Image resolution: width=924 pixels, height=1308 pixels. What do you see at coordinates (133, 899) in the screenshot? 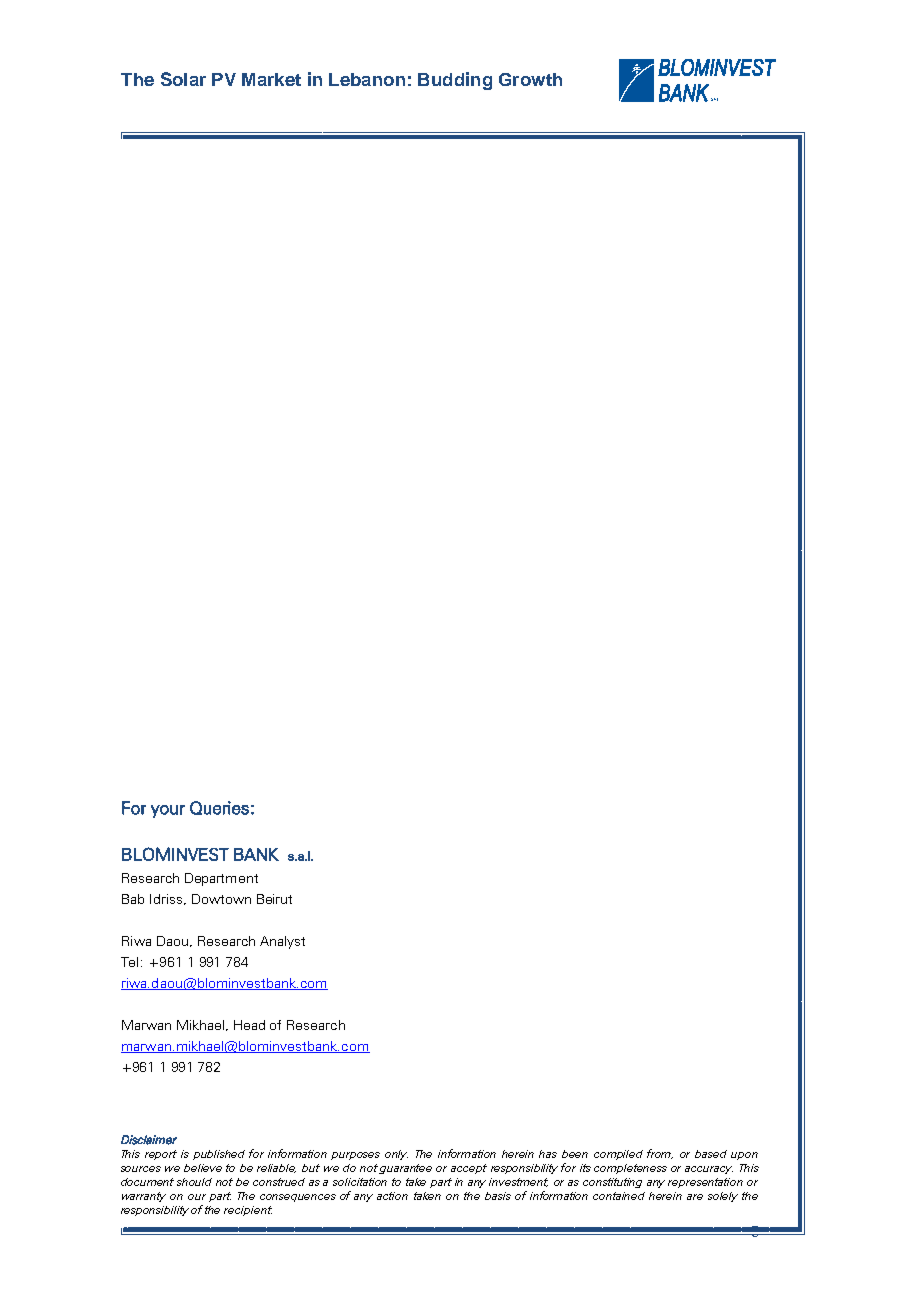
I see `Bab` at bounding box center [133, 899].
